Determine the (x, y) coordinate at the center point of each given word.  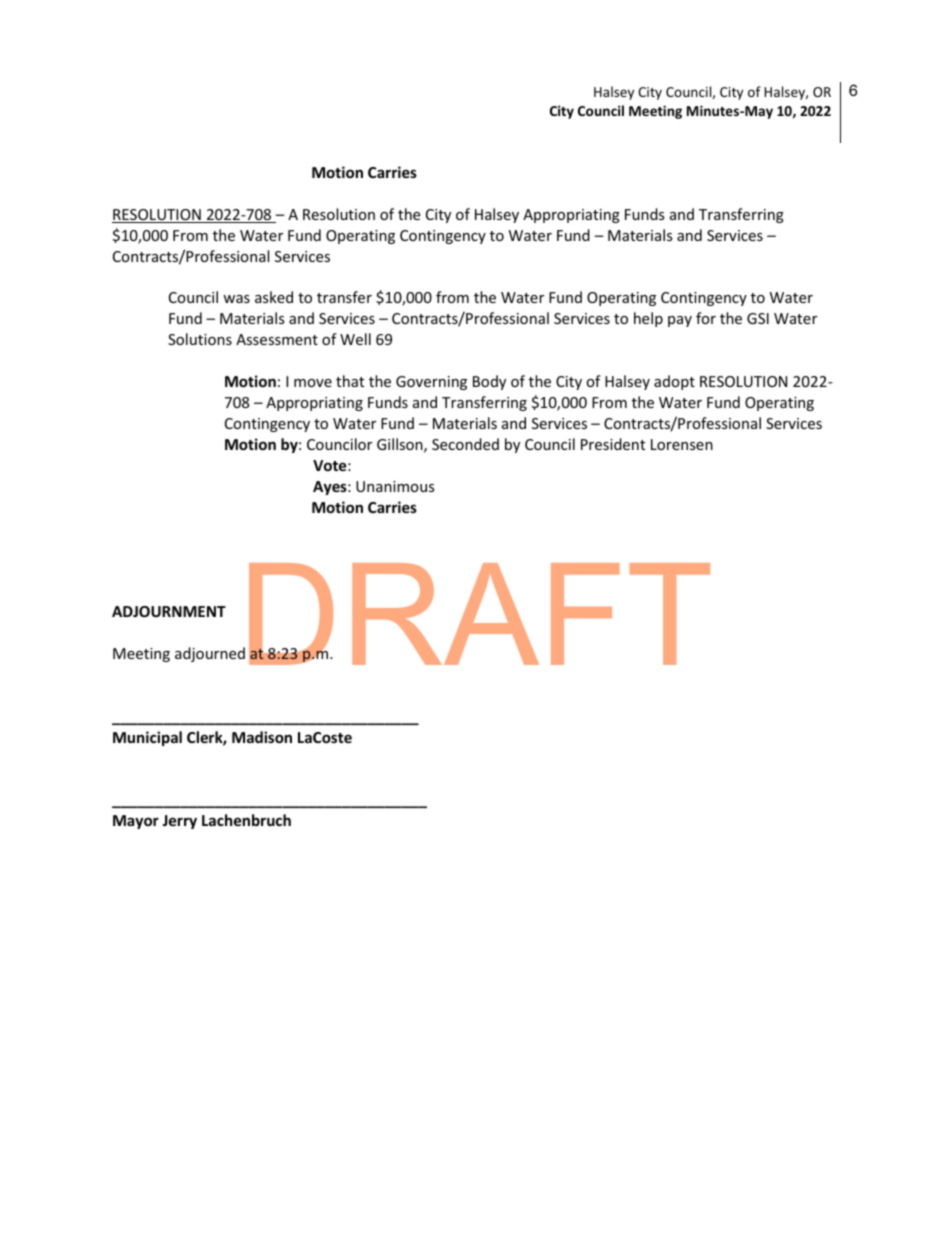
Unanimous (395, 486)
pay (680, 321)
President (613, 444)
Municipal (147, 738)
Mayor (136, 822)
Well (355, 339)
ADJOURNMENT (169, 611)
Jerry (179, 822)
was (236, 299)
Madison (262, 737)
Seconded (465, 444)
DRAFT (479, 614)
